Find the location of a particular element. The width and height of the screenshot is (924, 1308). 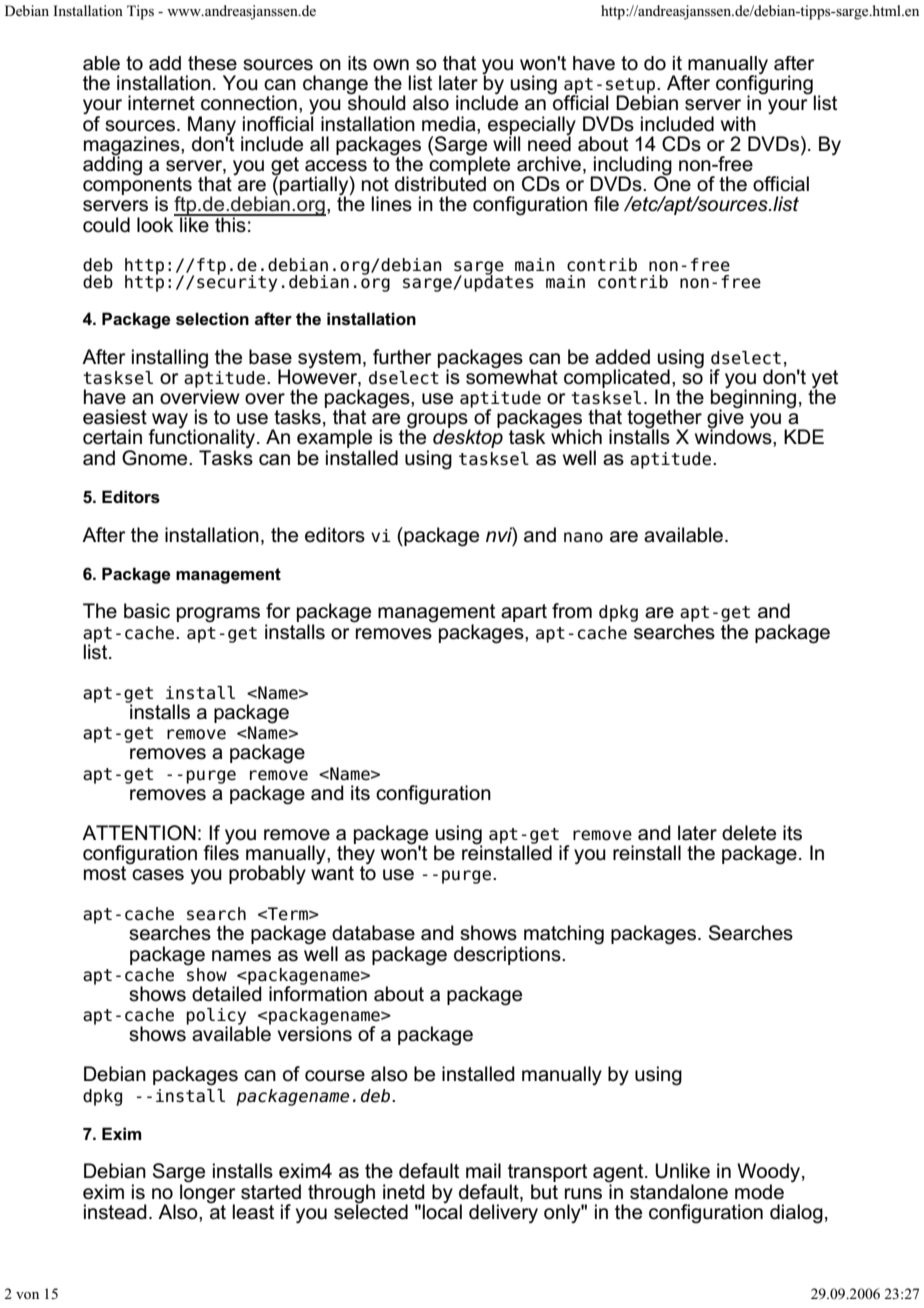

matching is located at coordinates (564, 936).
